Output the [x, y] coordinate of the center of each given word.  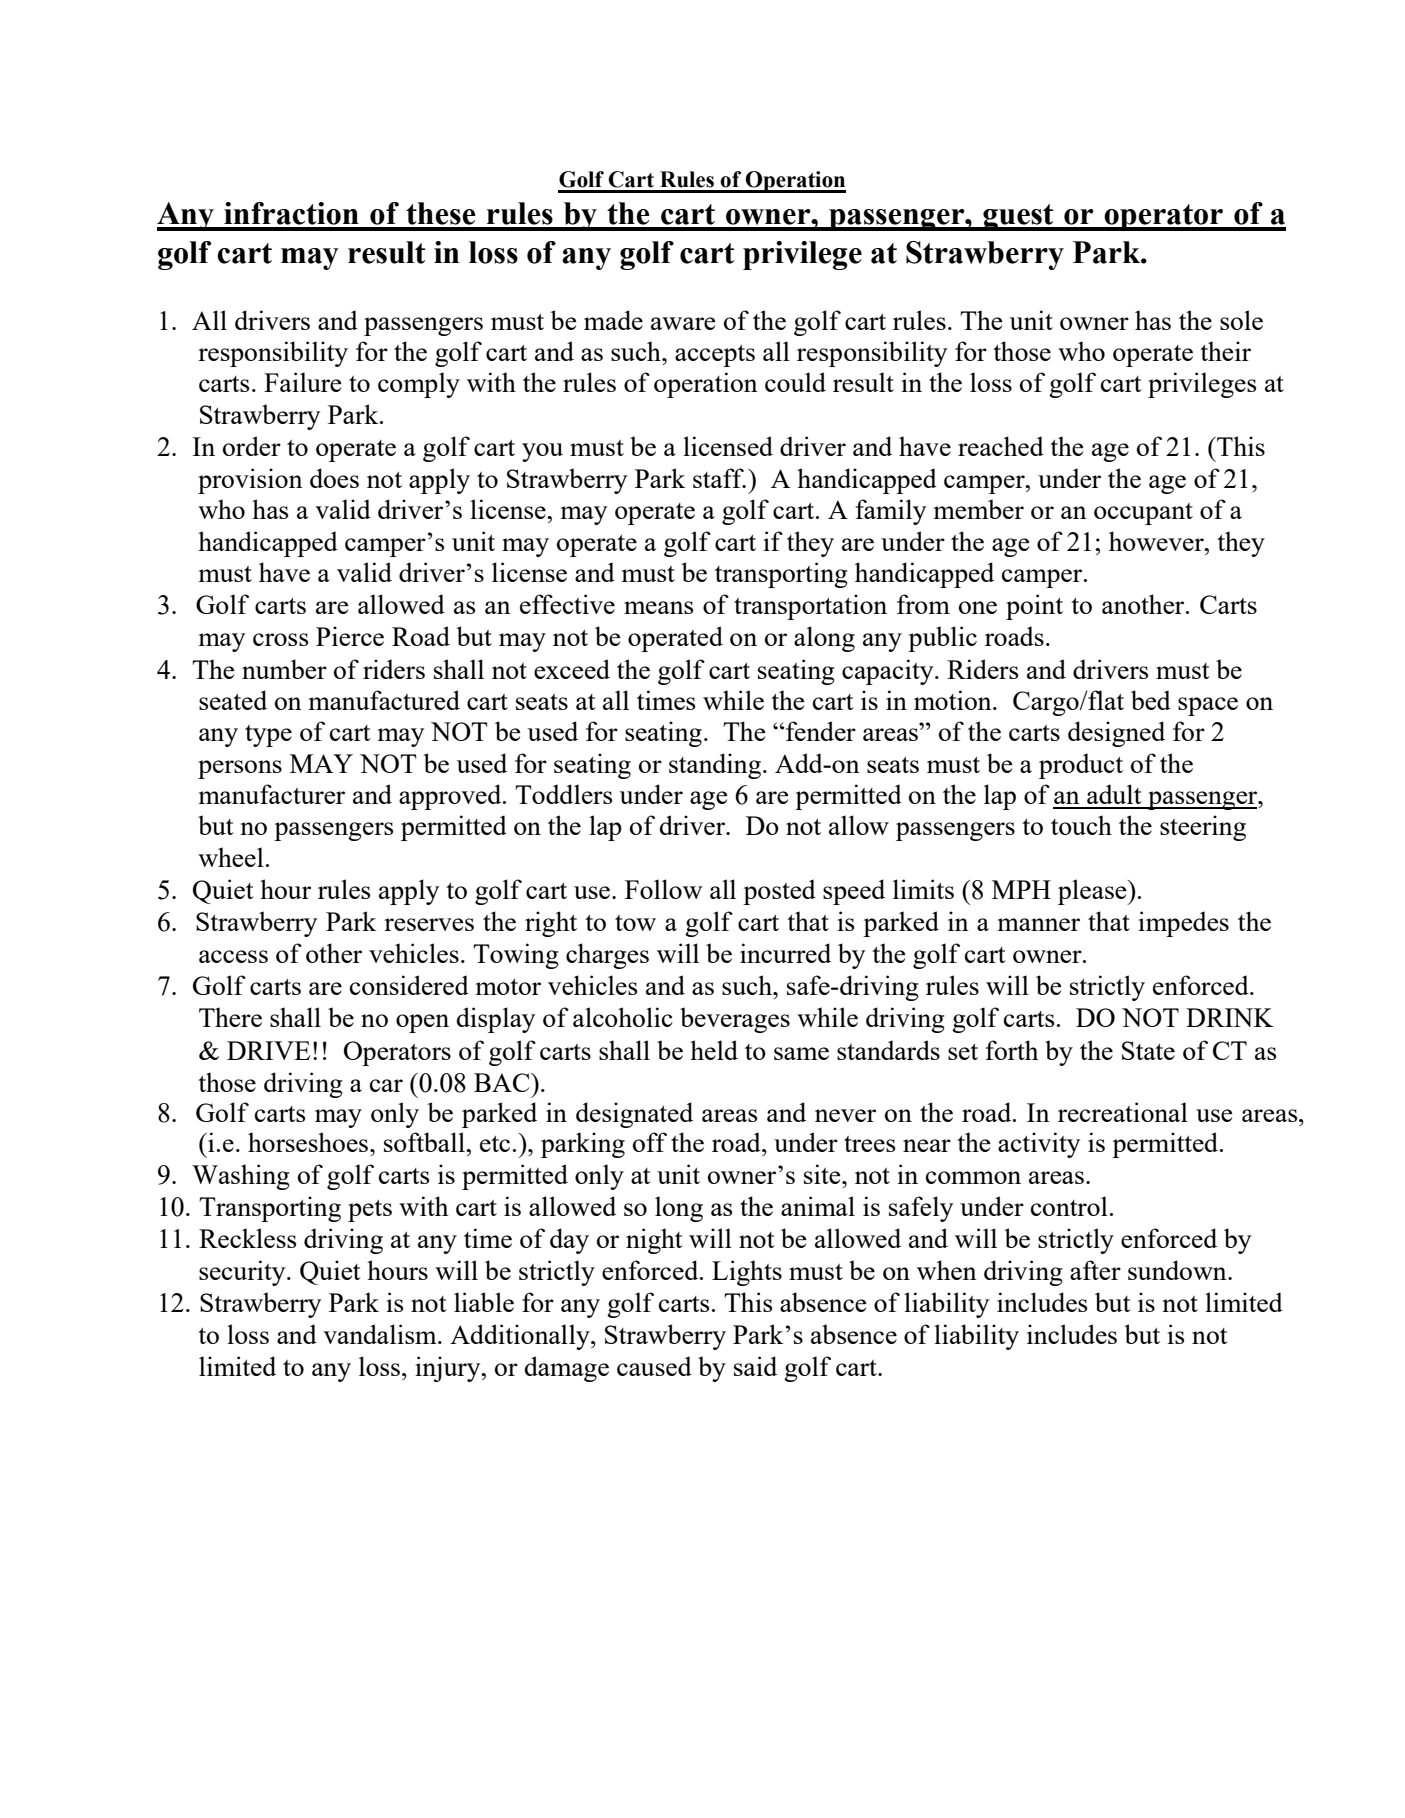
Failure [302, 382]
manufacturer [272, 794]
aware [683, 323]
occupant [1143, 514]
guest [1018, 217]
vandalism [381, 1334]
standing [715, 766]
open [422, 1023]
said [755, 1366]
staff [719, 478]
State [1148, 1050]
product [1081, 766]
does [334, 478]
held [714, 1050]
